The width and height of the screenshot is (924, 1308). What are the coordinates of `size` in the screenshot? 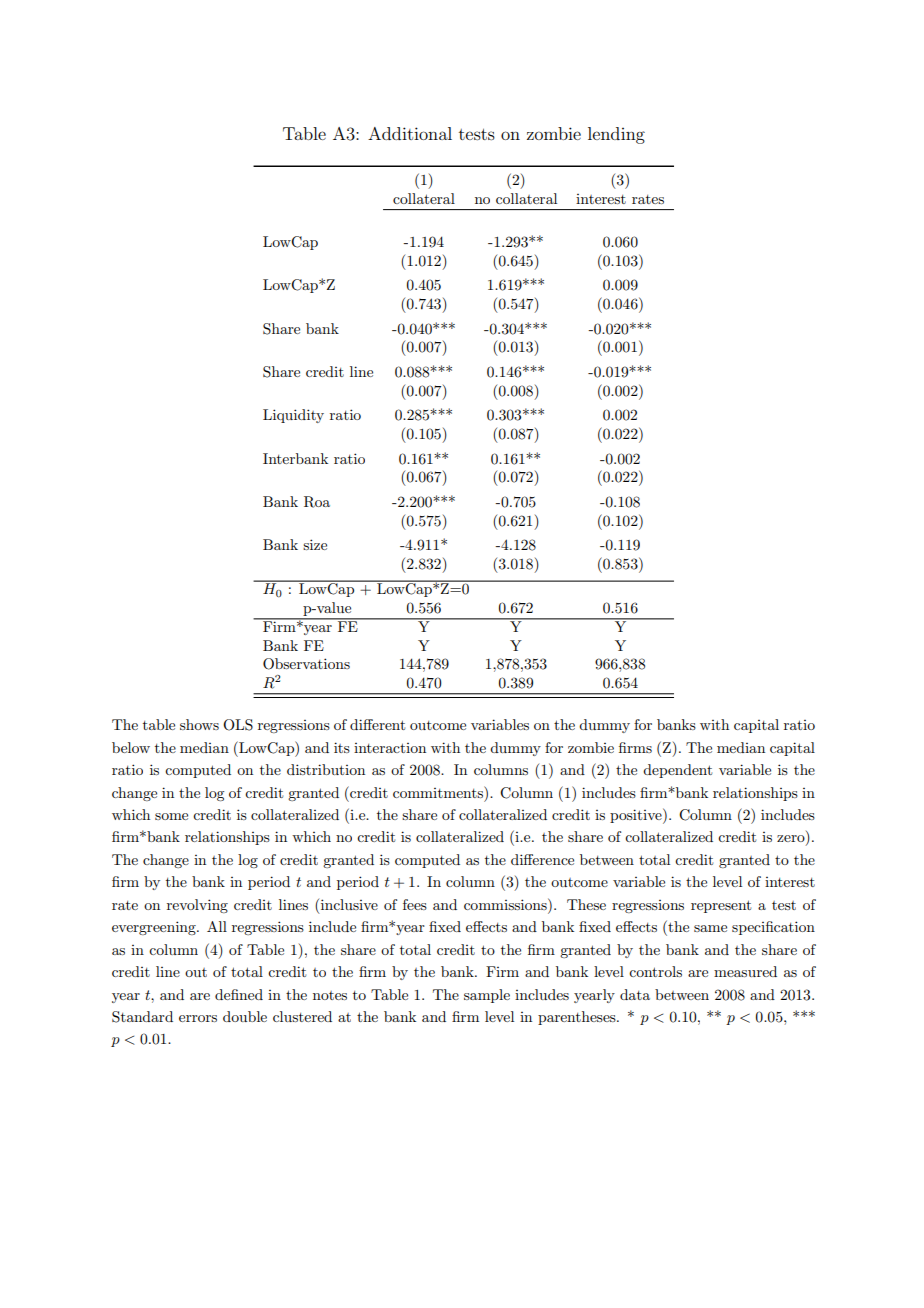 It's located at (315, 544).
